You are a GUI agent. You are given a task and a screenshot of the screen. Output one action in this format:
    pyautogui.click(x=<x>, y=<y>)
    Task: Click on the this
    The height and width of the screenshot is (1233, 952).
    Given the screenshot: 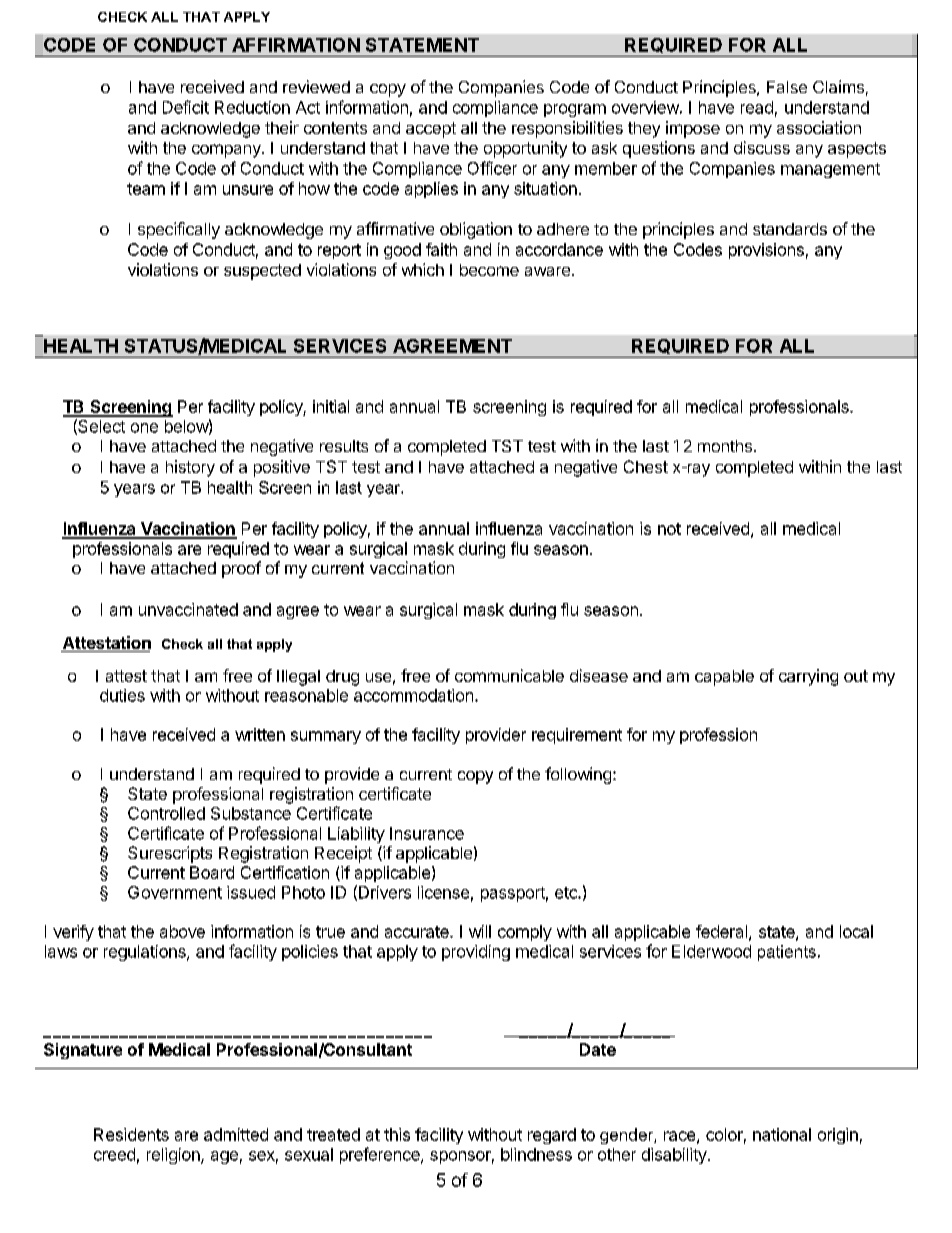 What is the action you would take?
    pyautogui.click(x=397, y=1134)
